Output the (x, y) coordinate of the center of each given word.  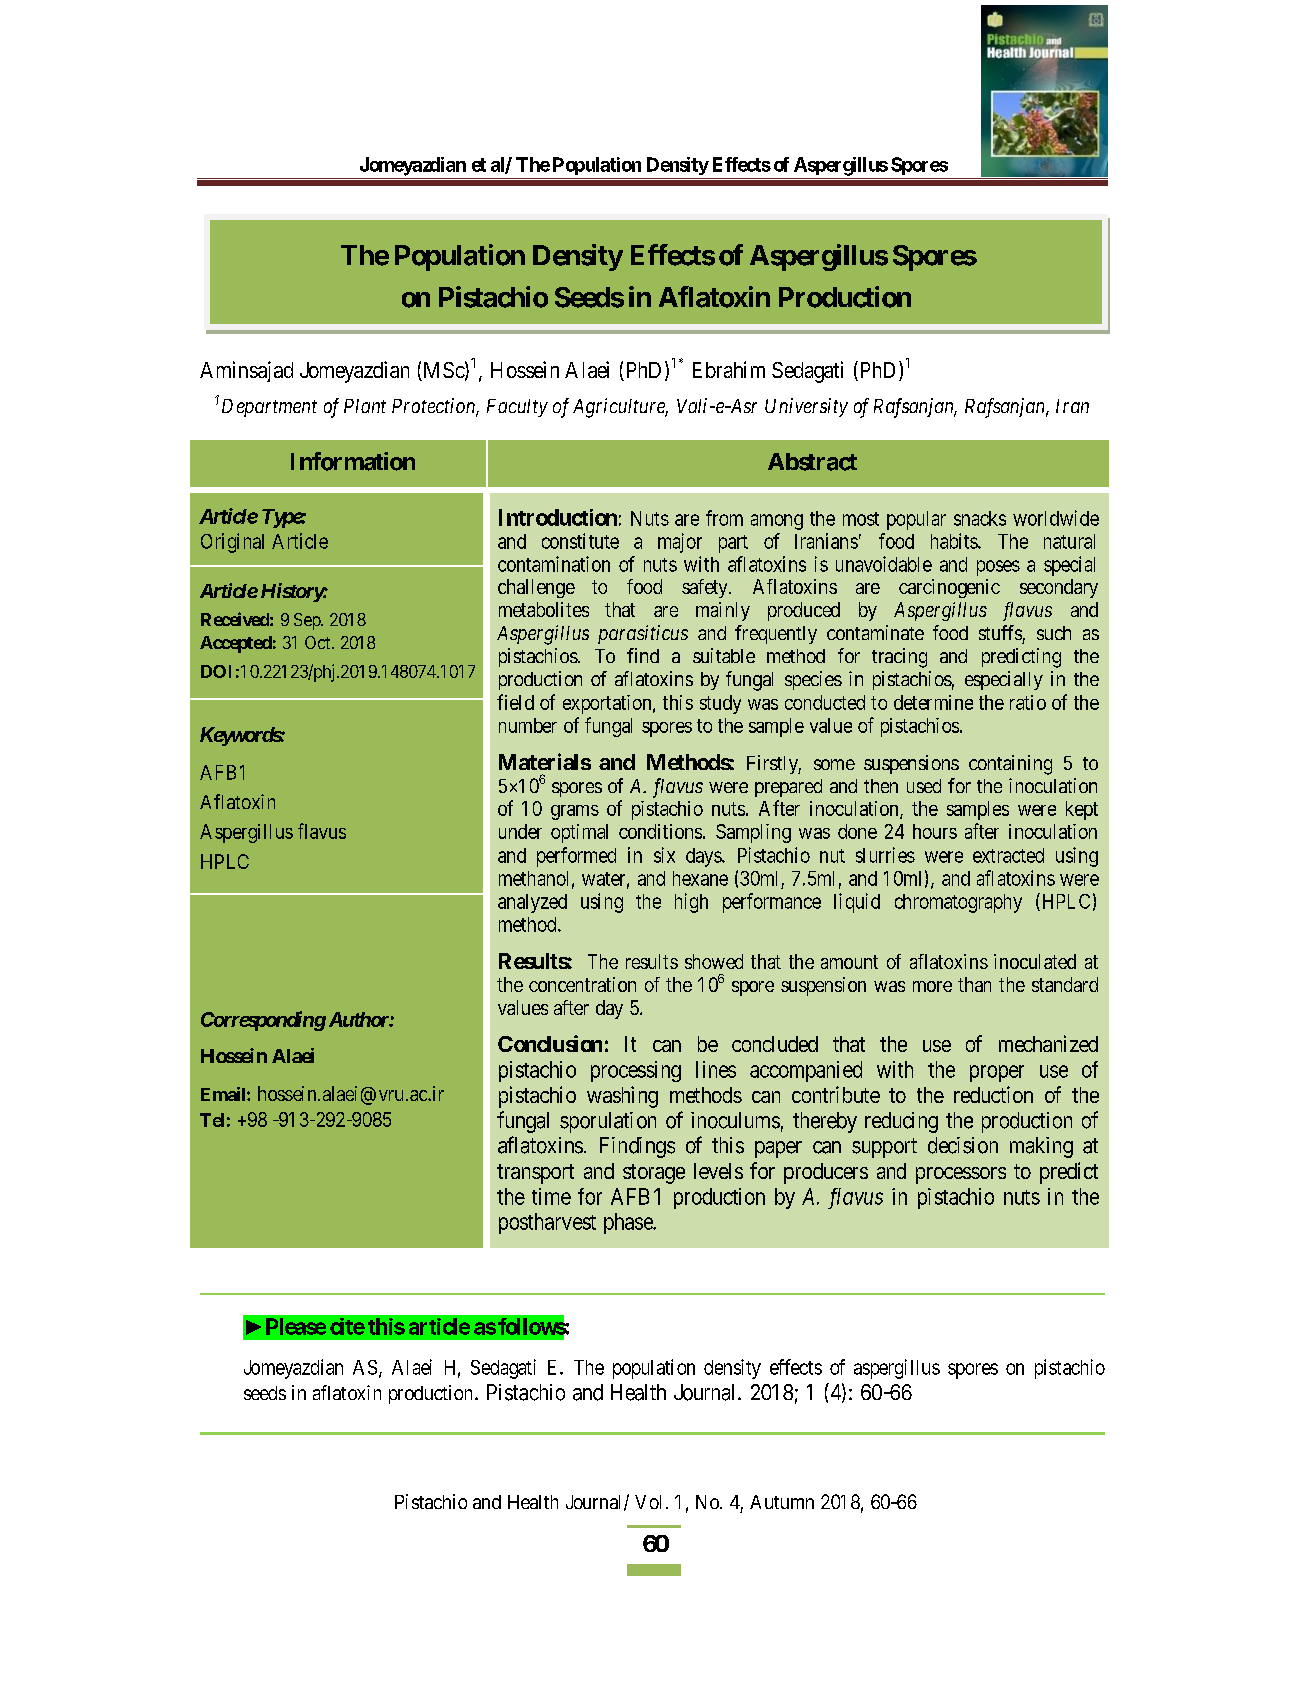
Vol (648, 1502)
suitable (724, 655)
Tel (212, 1120)
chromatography (958, 903)
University (806, 407)
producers (826, 1173)
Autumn (782, 1502)
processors (961, 1175)
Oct (319, 642)
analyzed (532, 903)
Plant (365, 406)
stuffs (1000, 632)
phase (629, 1223)
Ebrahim (729, 369)
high (691, 903)
